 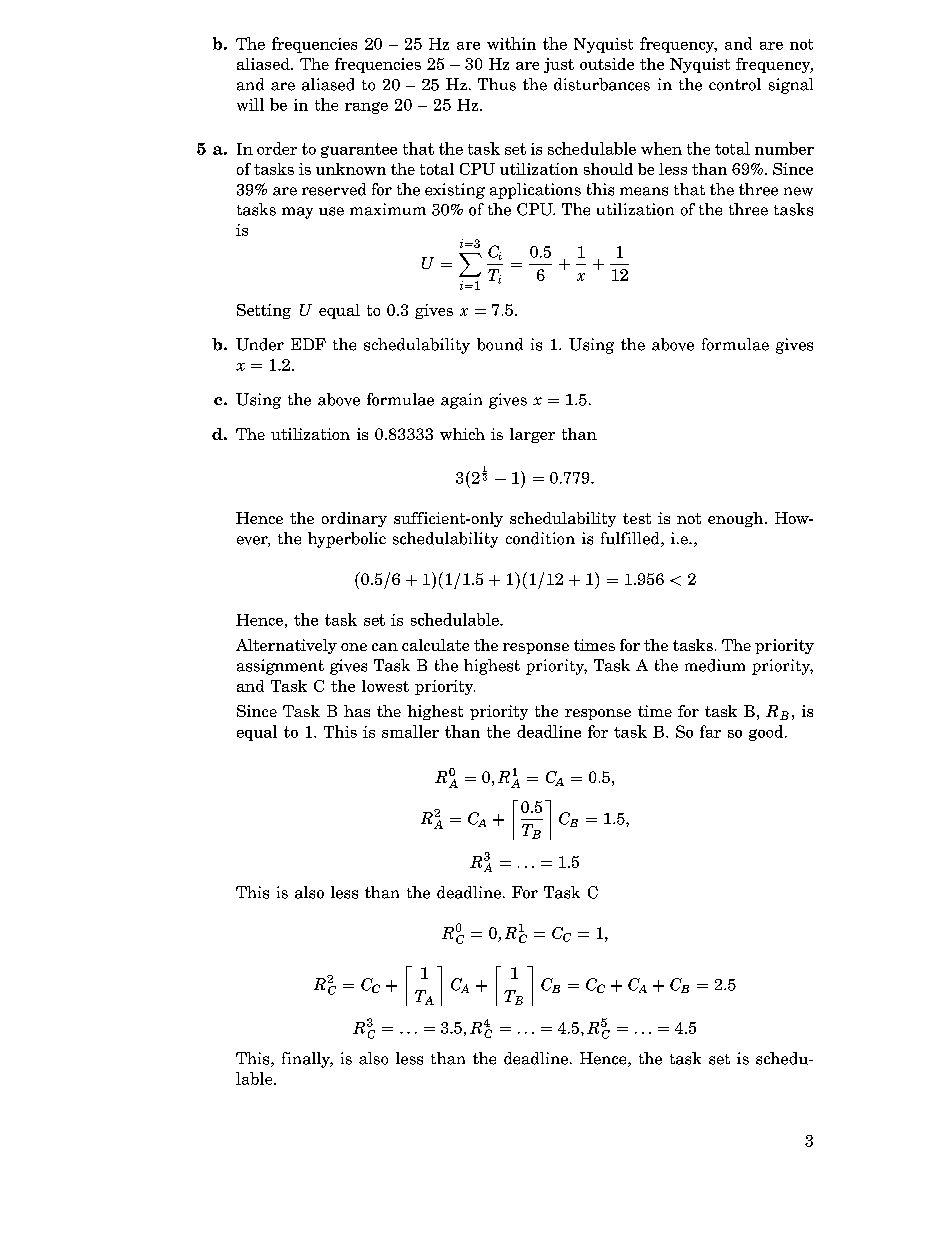 What do you see at coordinates (559, 65) in the screenshot?
I see `just` at bounding box center [559, 65].
